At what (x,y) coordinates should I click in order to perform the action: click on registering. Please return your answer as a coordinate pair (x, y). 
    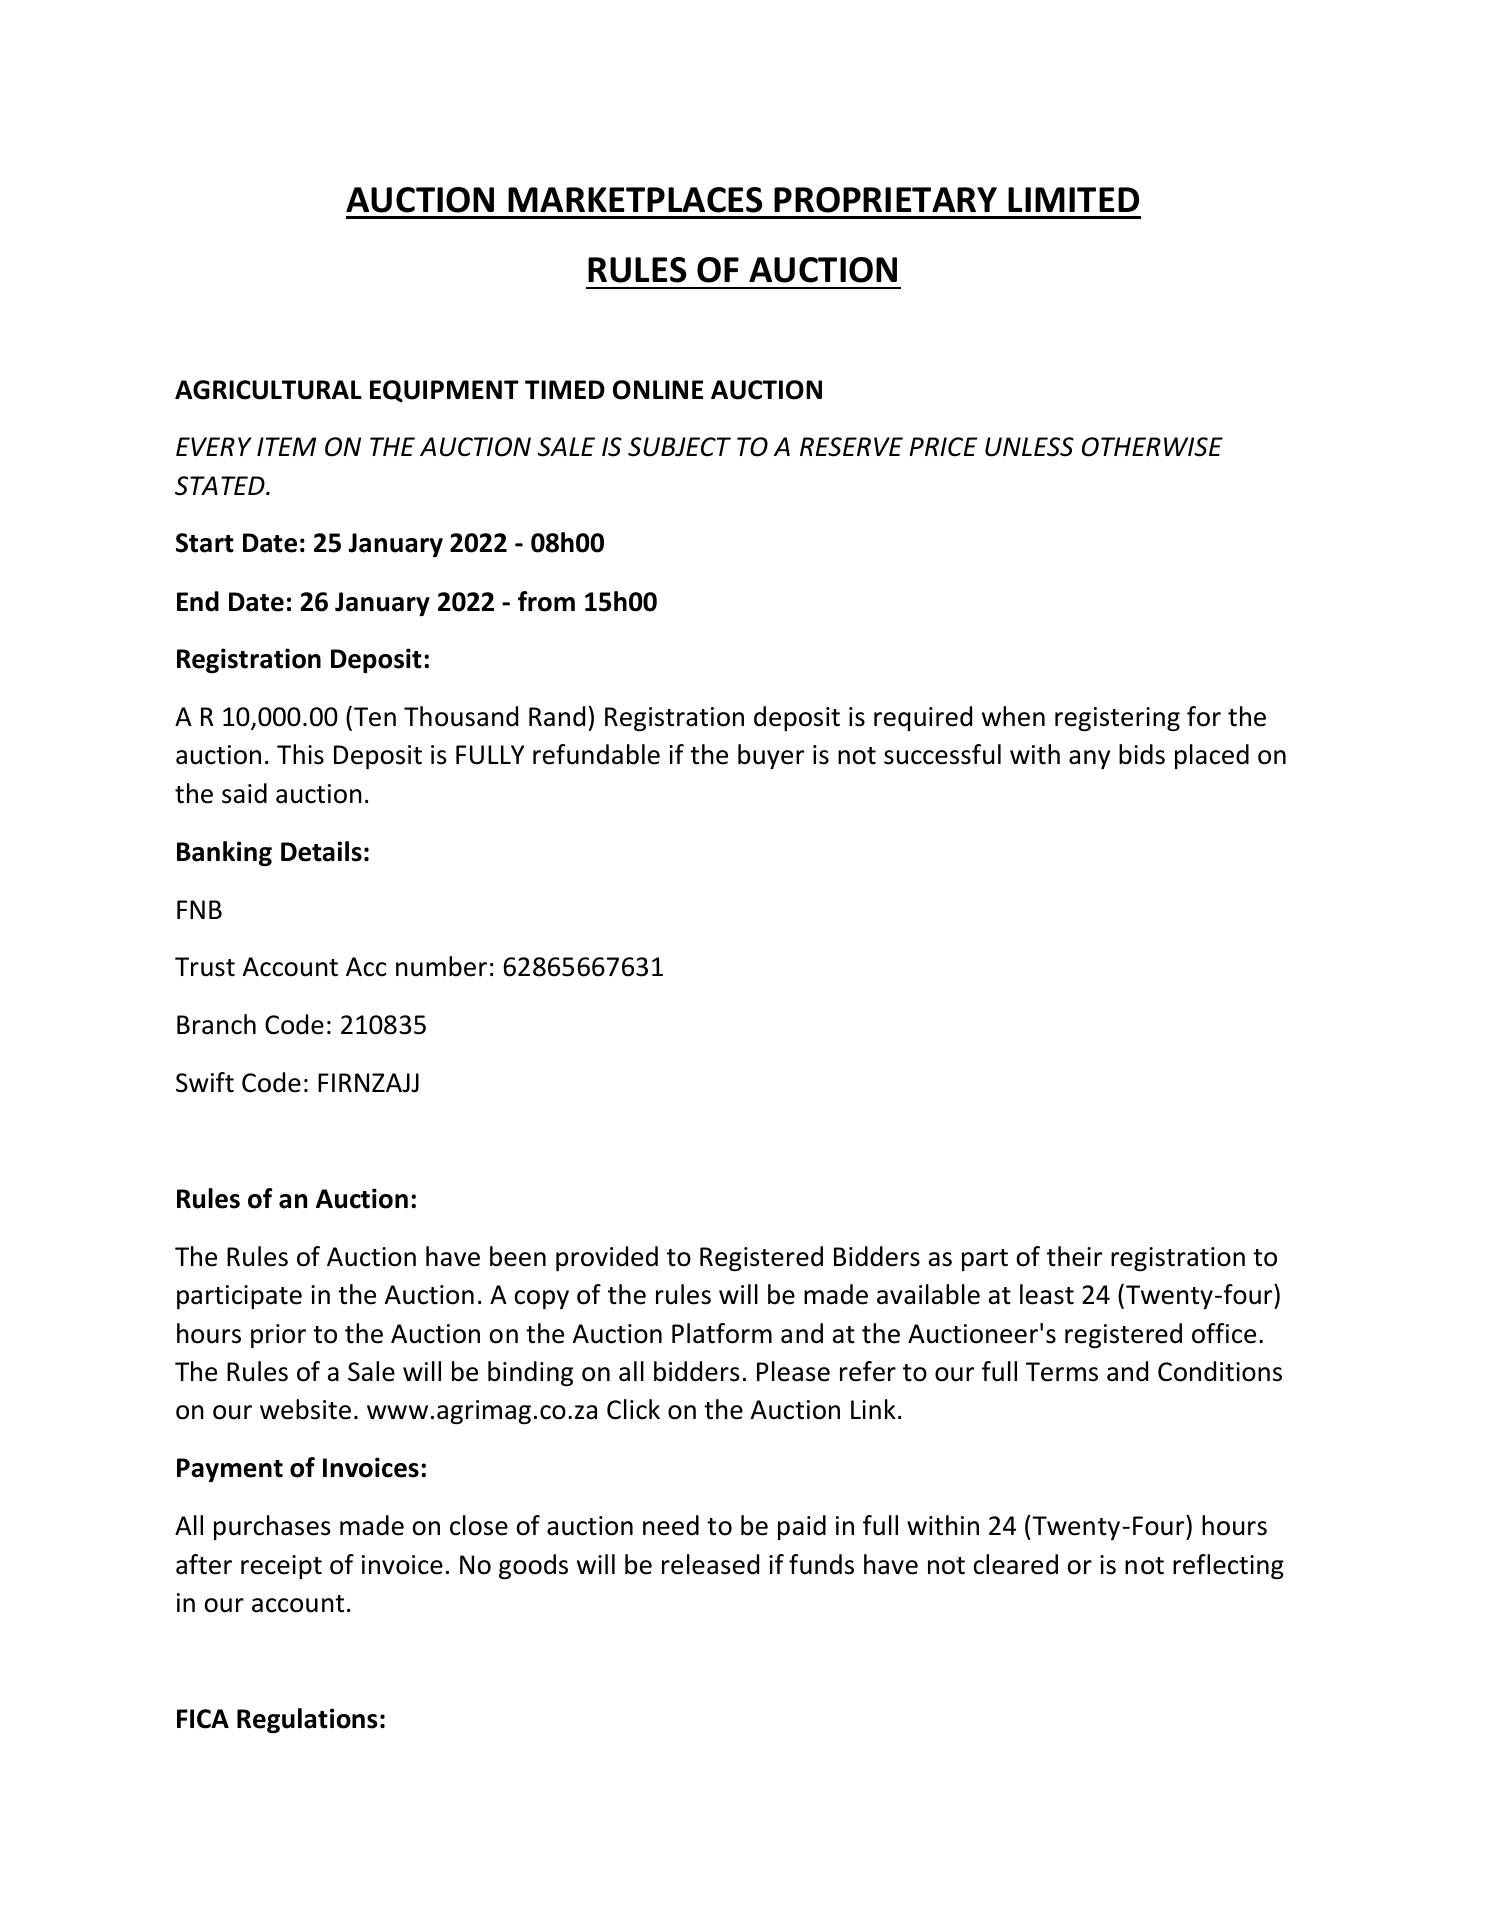
    Looking at the image, I should click on (1117, 719).
